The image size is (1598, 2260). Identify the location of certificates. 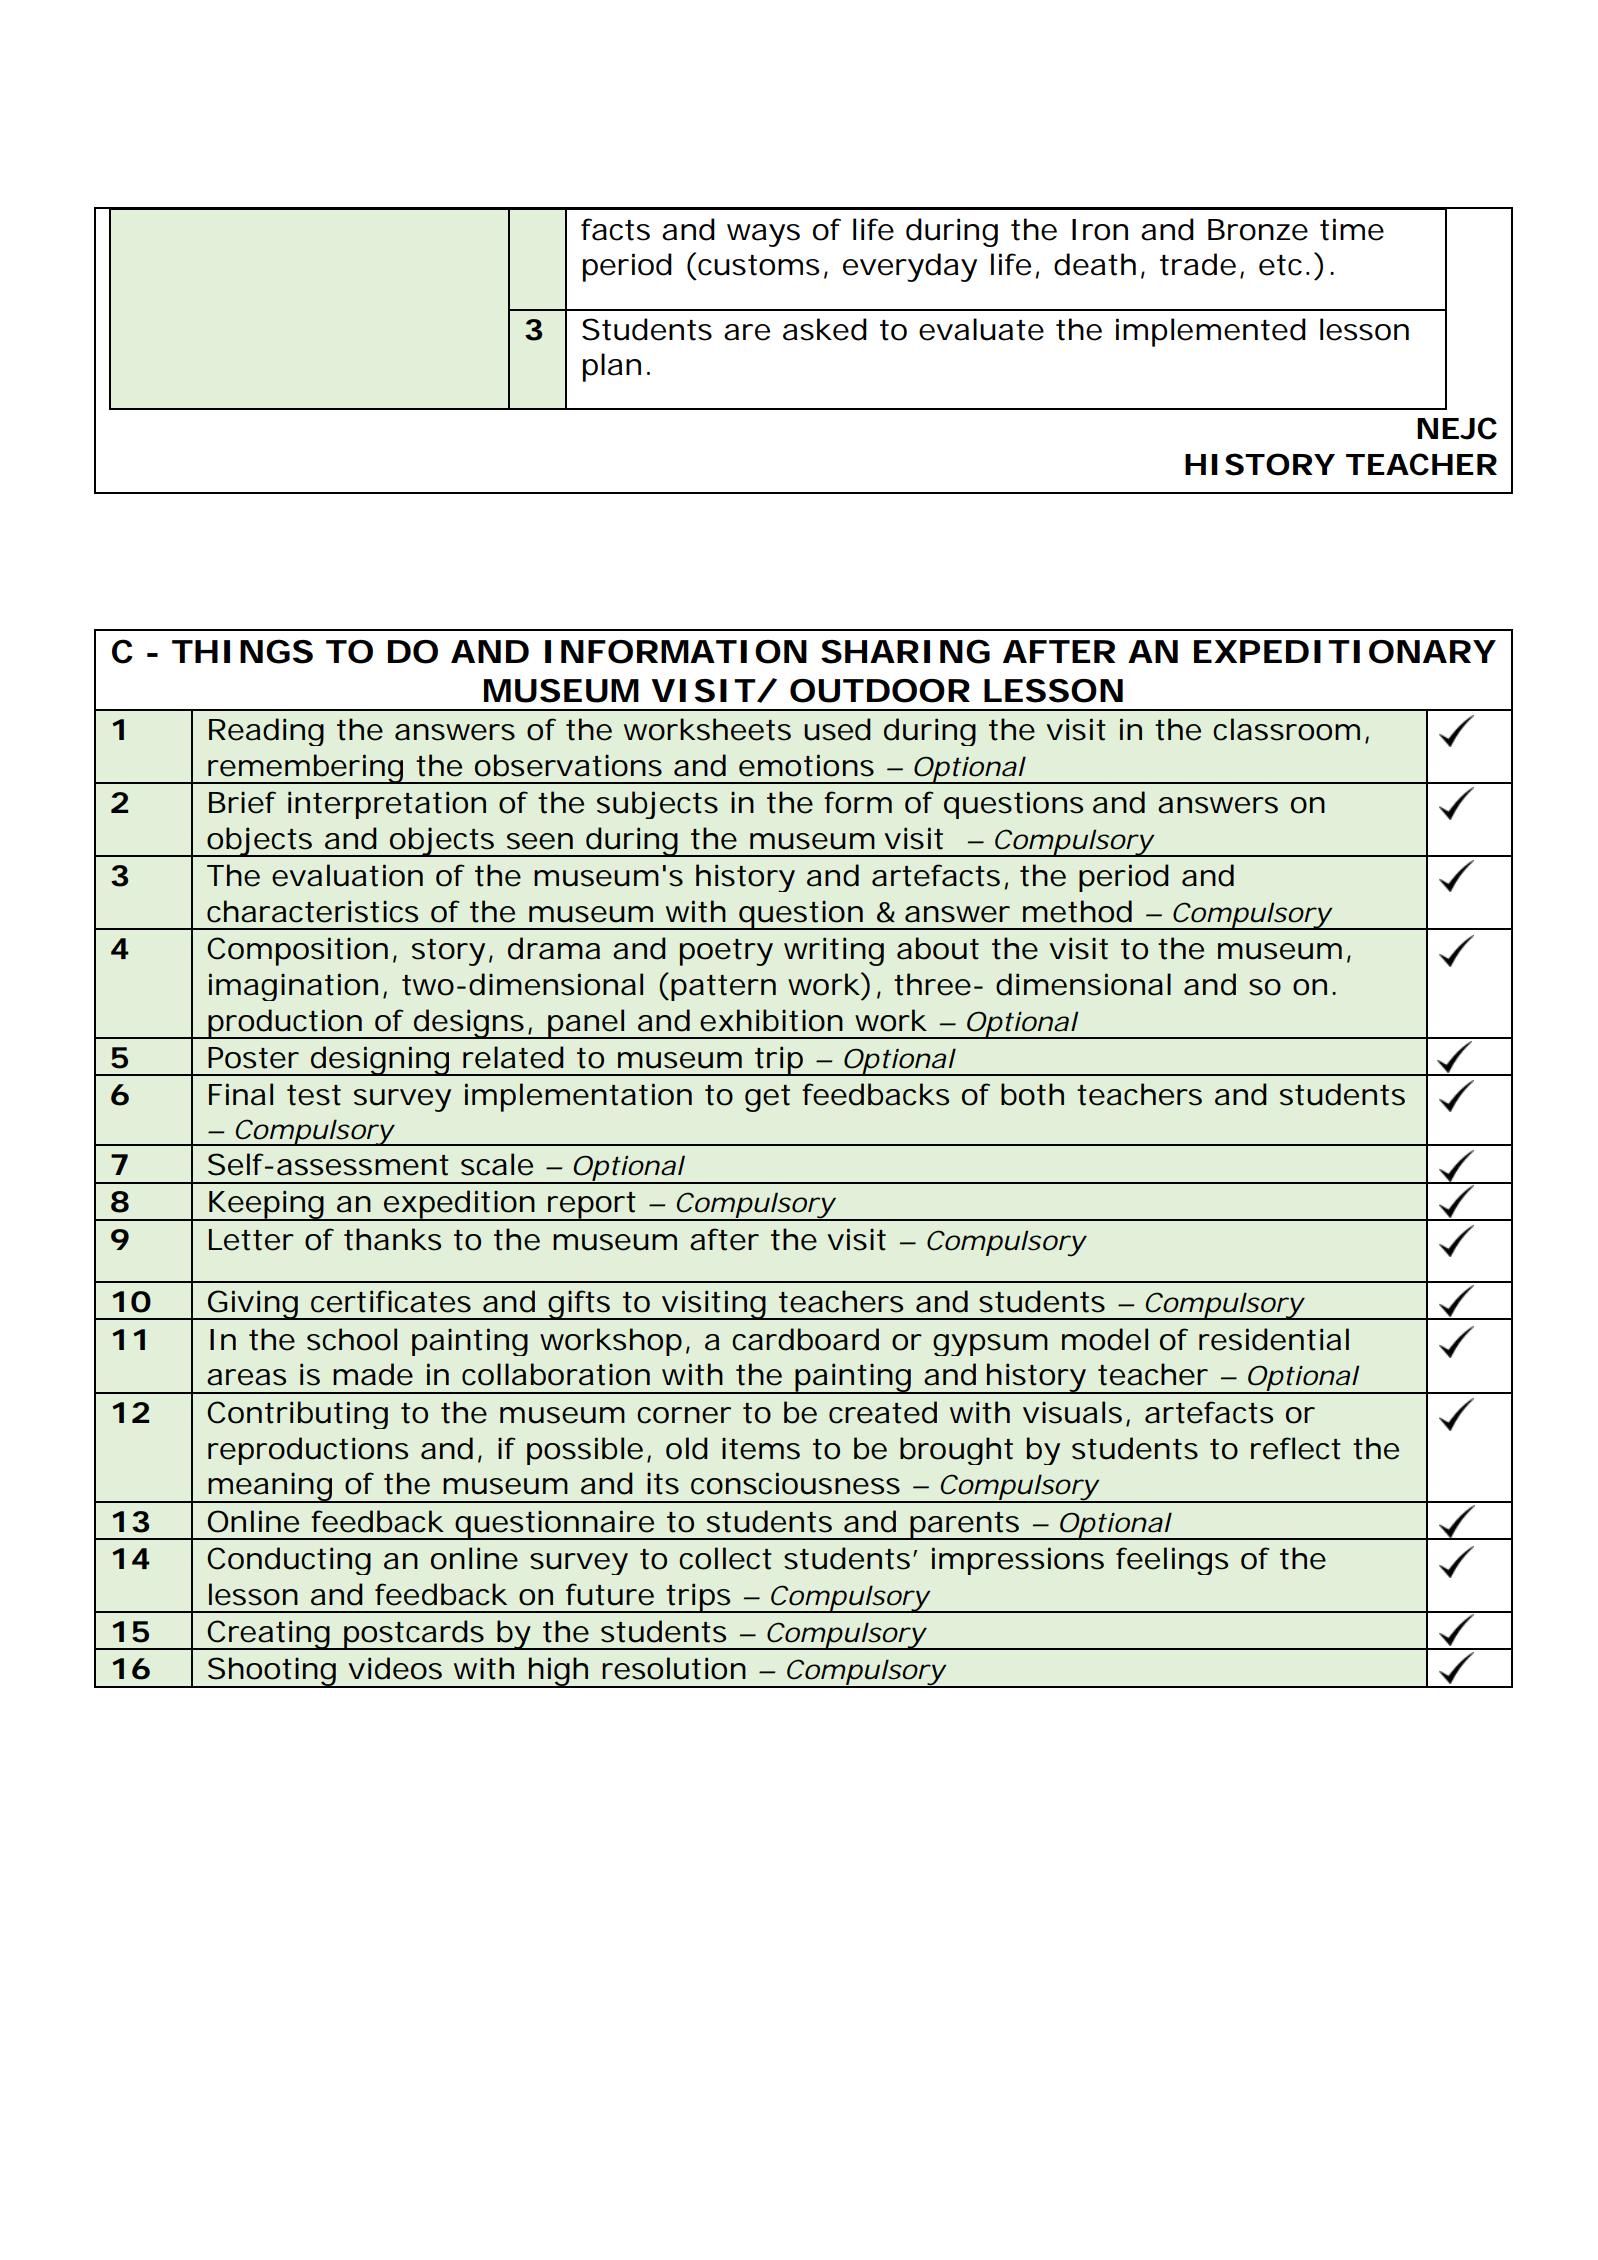
(391, 1301).
